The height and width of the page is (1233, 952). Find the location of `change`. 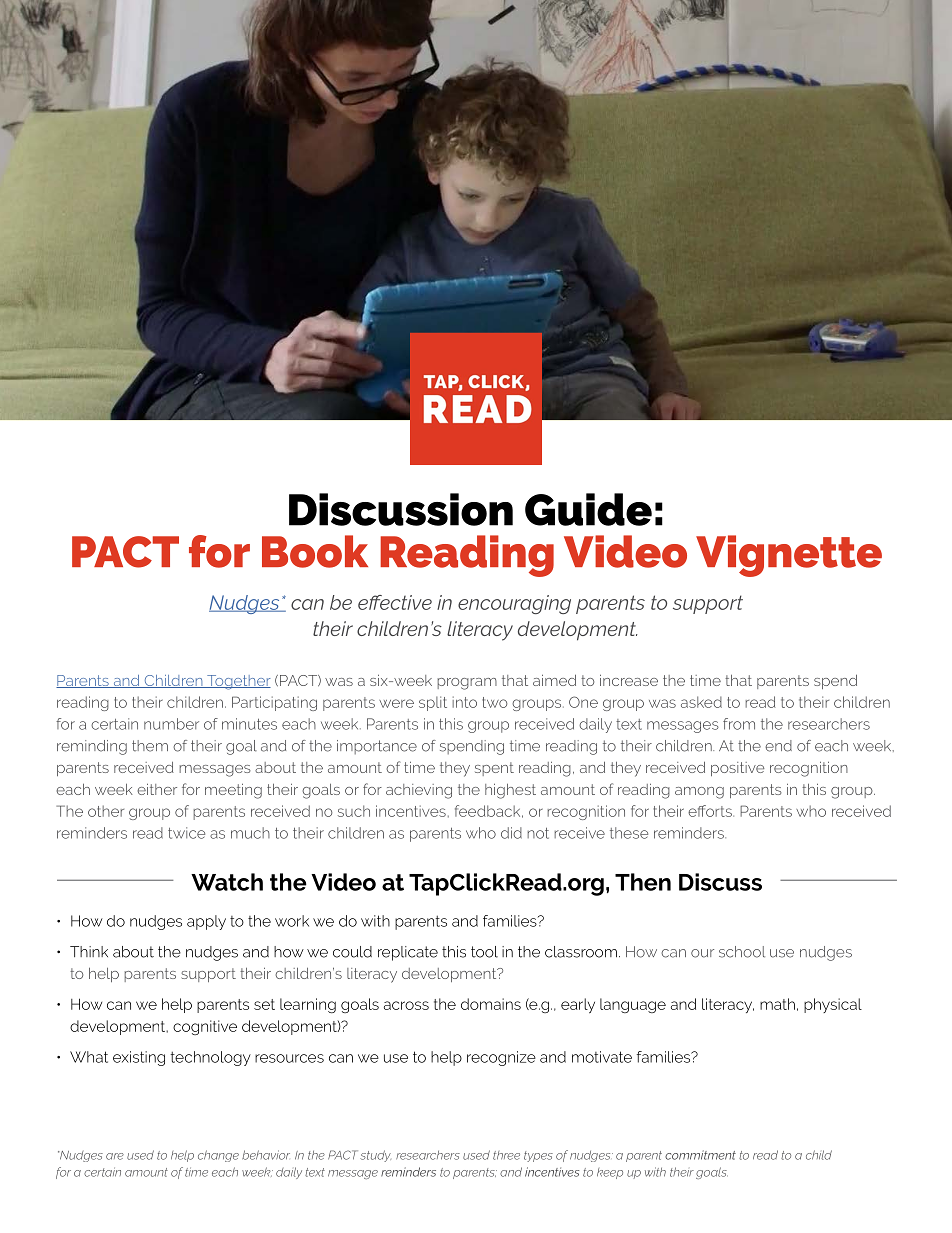

change is located at coordinates (218, 1156).
